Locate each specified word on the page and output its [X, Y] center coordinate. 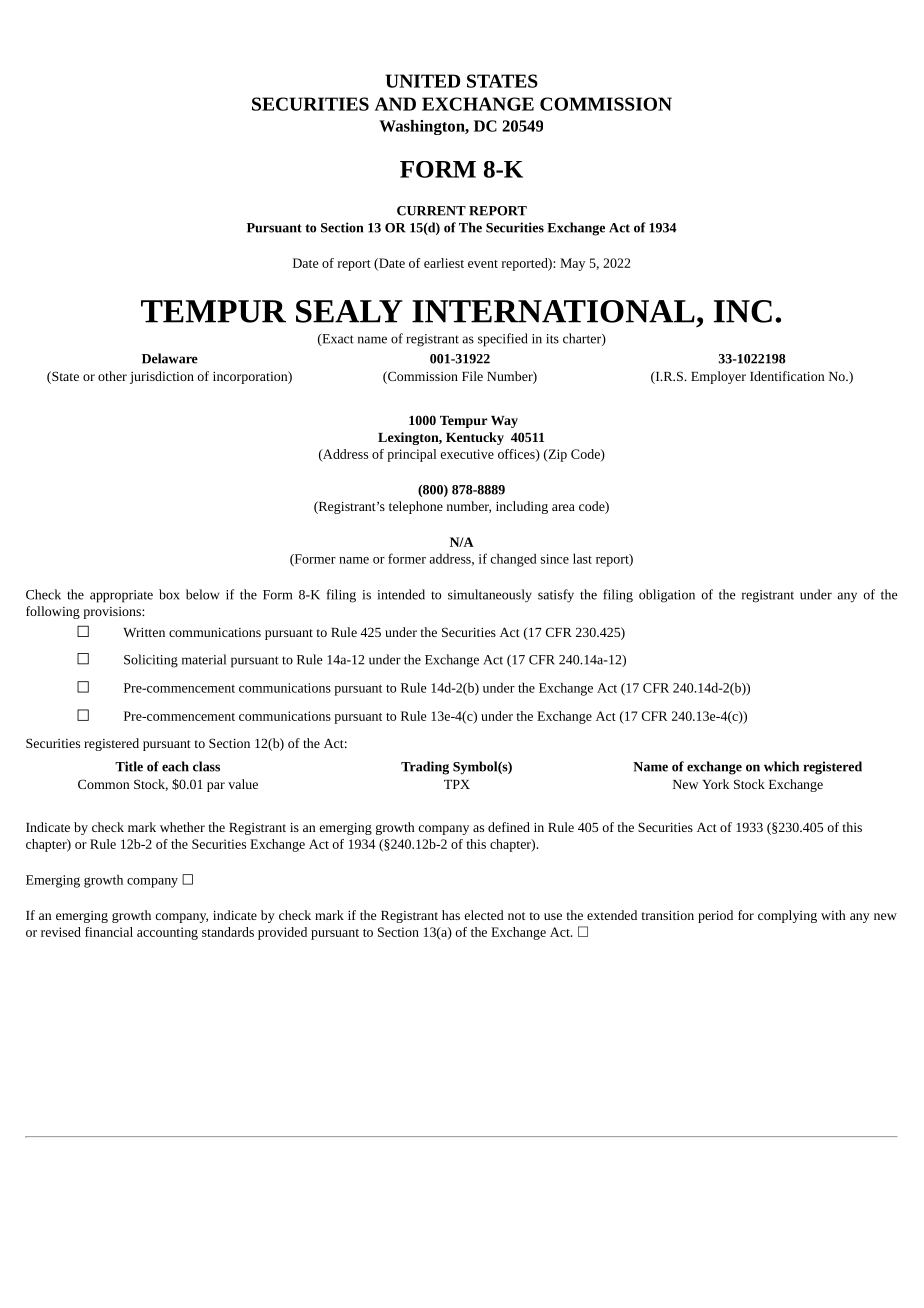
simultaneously [490, 596]
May [572, 264]
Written [144, 632]
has [451, 915]
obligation [667, 596]
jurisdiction [162, 377]
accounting [167, 933]
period [715, 916]
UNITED [422, 81]
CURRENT [431, 211]
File [472, 376]
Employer [718, 377]
